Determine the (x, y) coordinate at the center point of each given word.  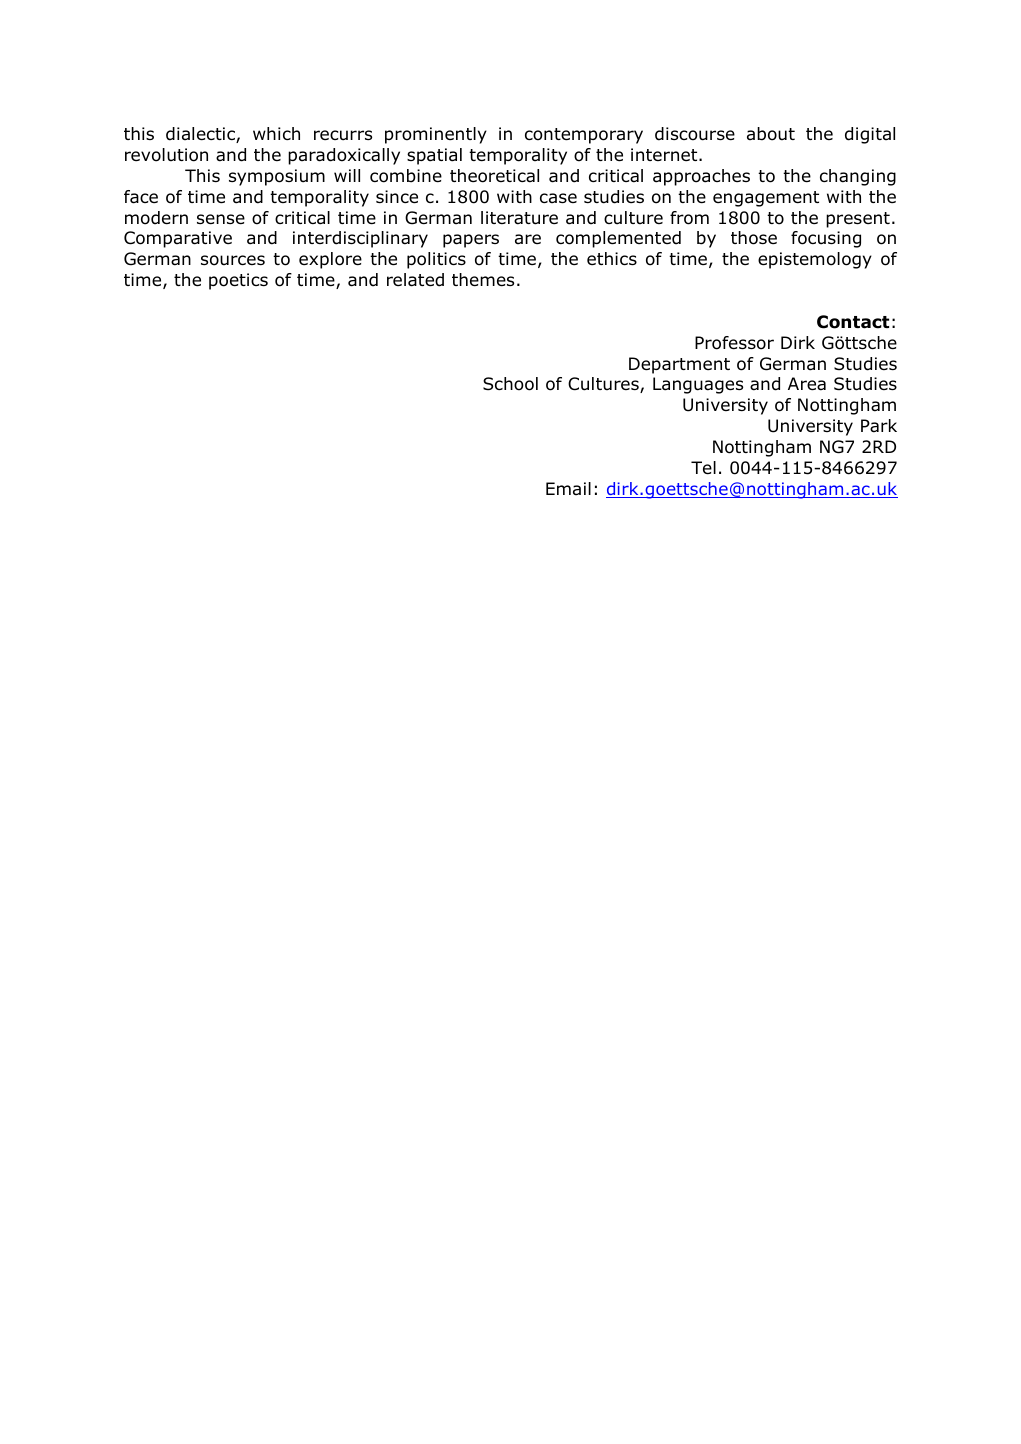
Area (807, 384)
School (510, 384)
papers (471, 241)
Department (679, 365)
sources (233, 260)
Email (568, 488)
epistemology (815, 260)
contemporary (584, 136)
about (771, 134)
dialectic (201, 135)
